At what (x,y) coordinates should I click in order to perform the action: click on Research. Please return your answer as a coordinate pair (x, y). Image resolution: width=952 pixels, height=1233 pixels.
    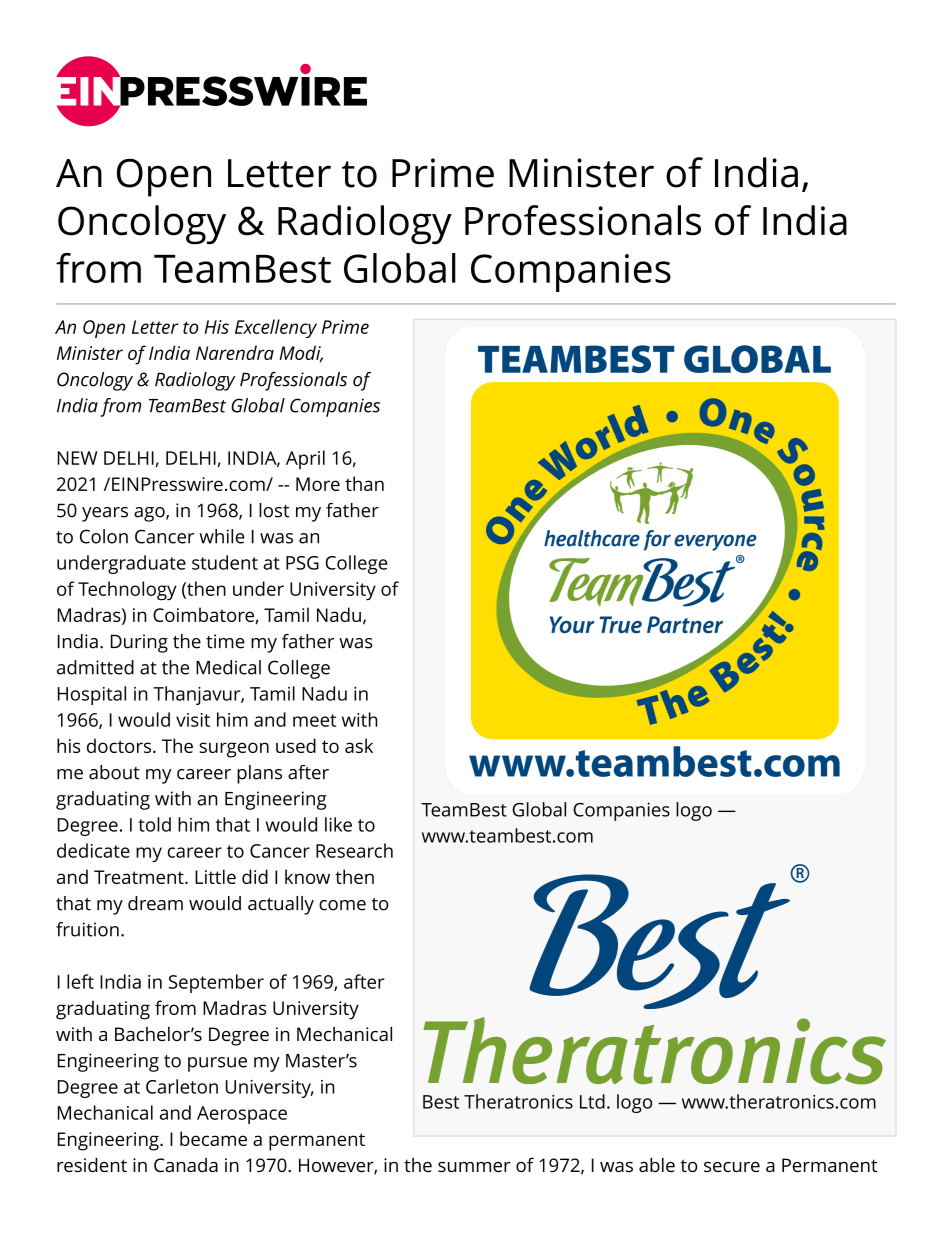
    Looking at the image, I should click on (354, 850).
